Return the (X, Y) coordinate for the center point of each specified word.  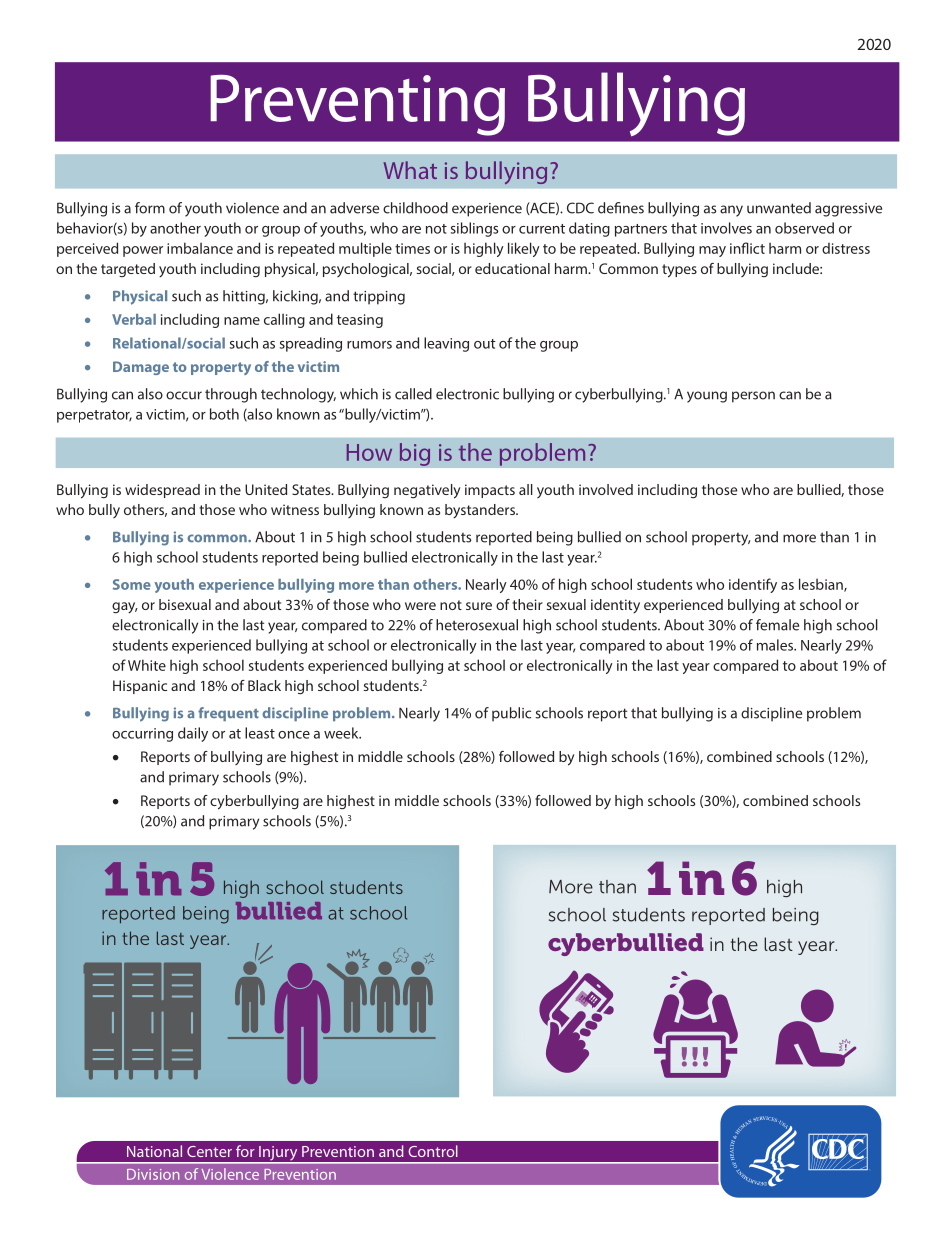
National (154, 1151)
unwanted (779, 208)
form (150, 208)
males (776, 645)
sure (479, 606)
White (147, 665)
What (410, 170)
